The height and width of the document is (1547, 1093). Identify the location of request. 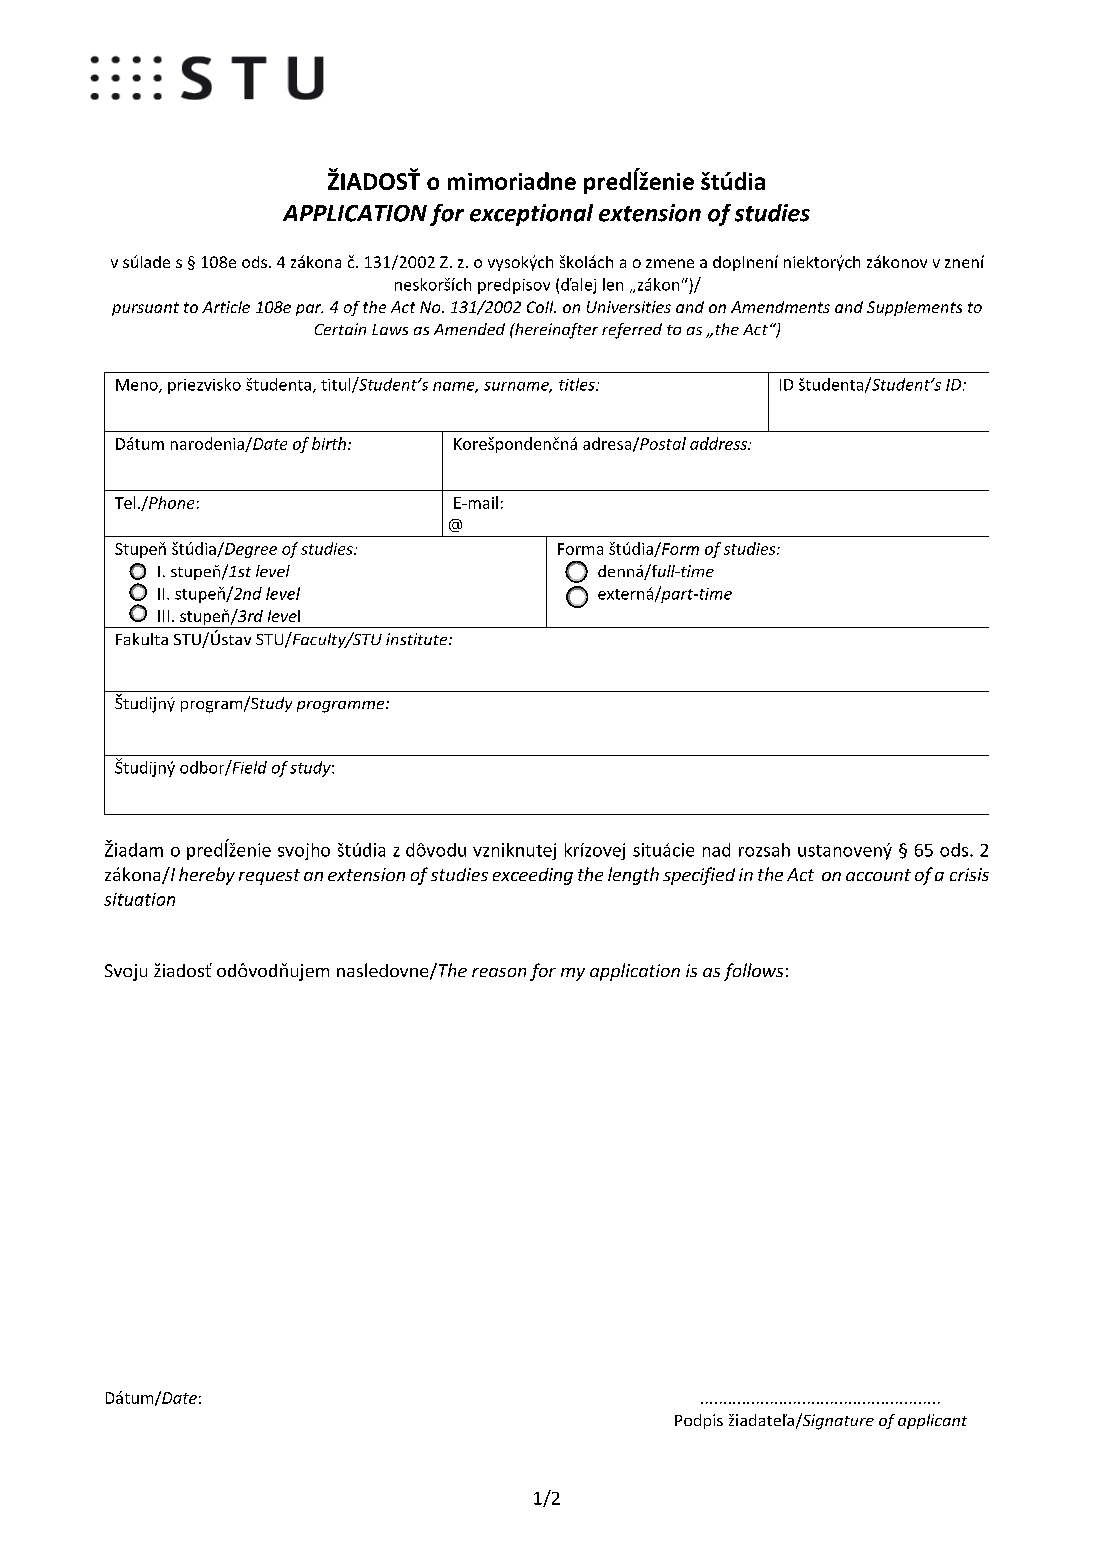
(269, 877).
